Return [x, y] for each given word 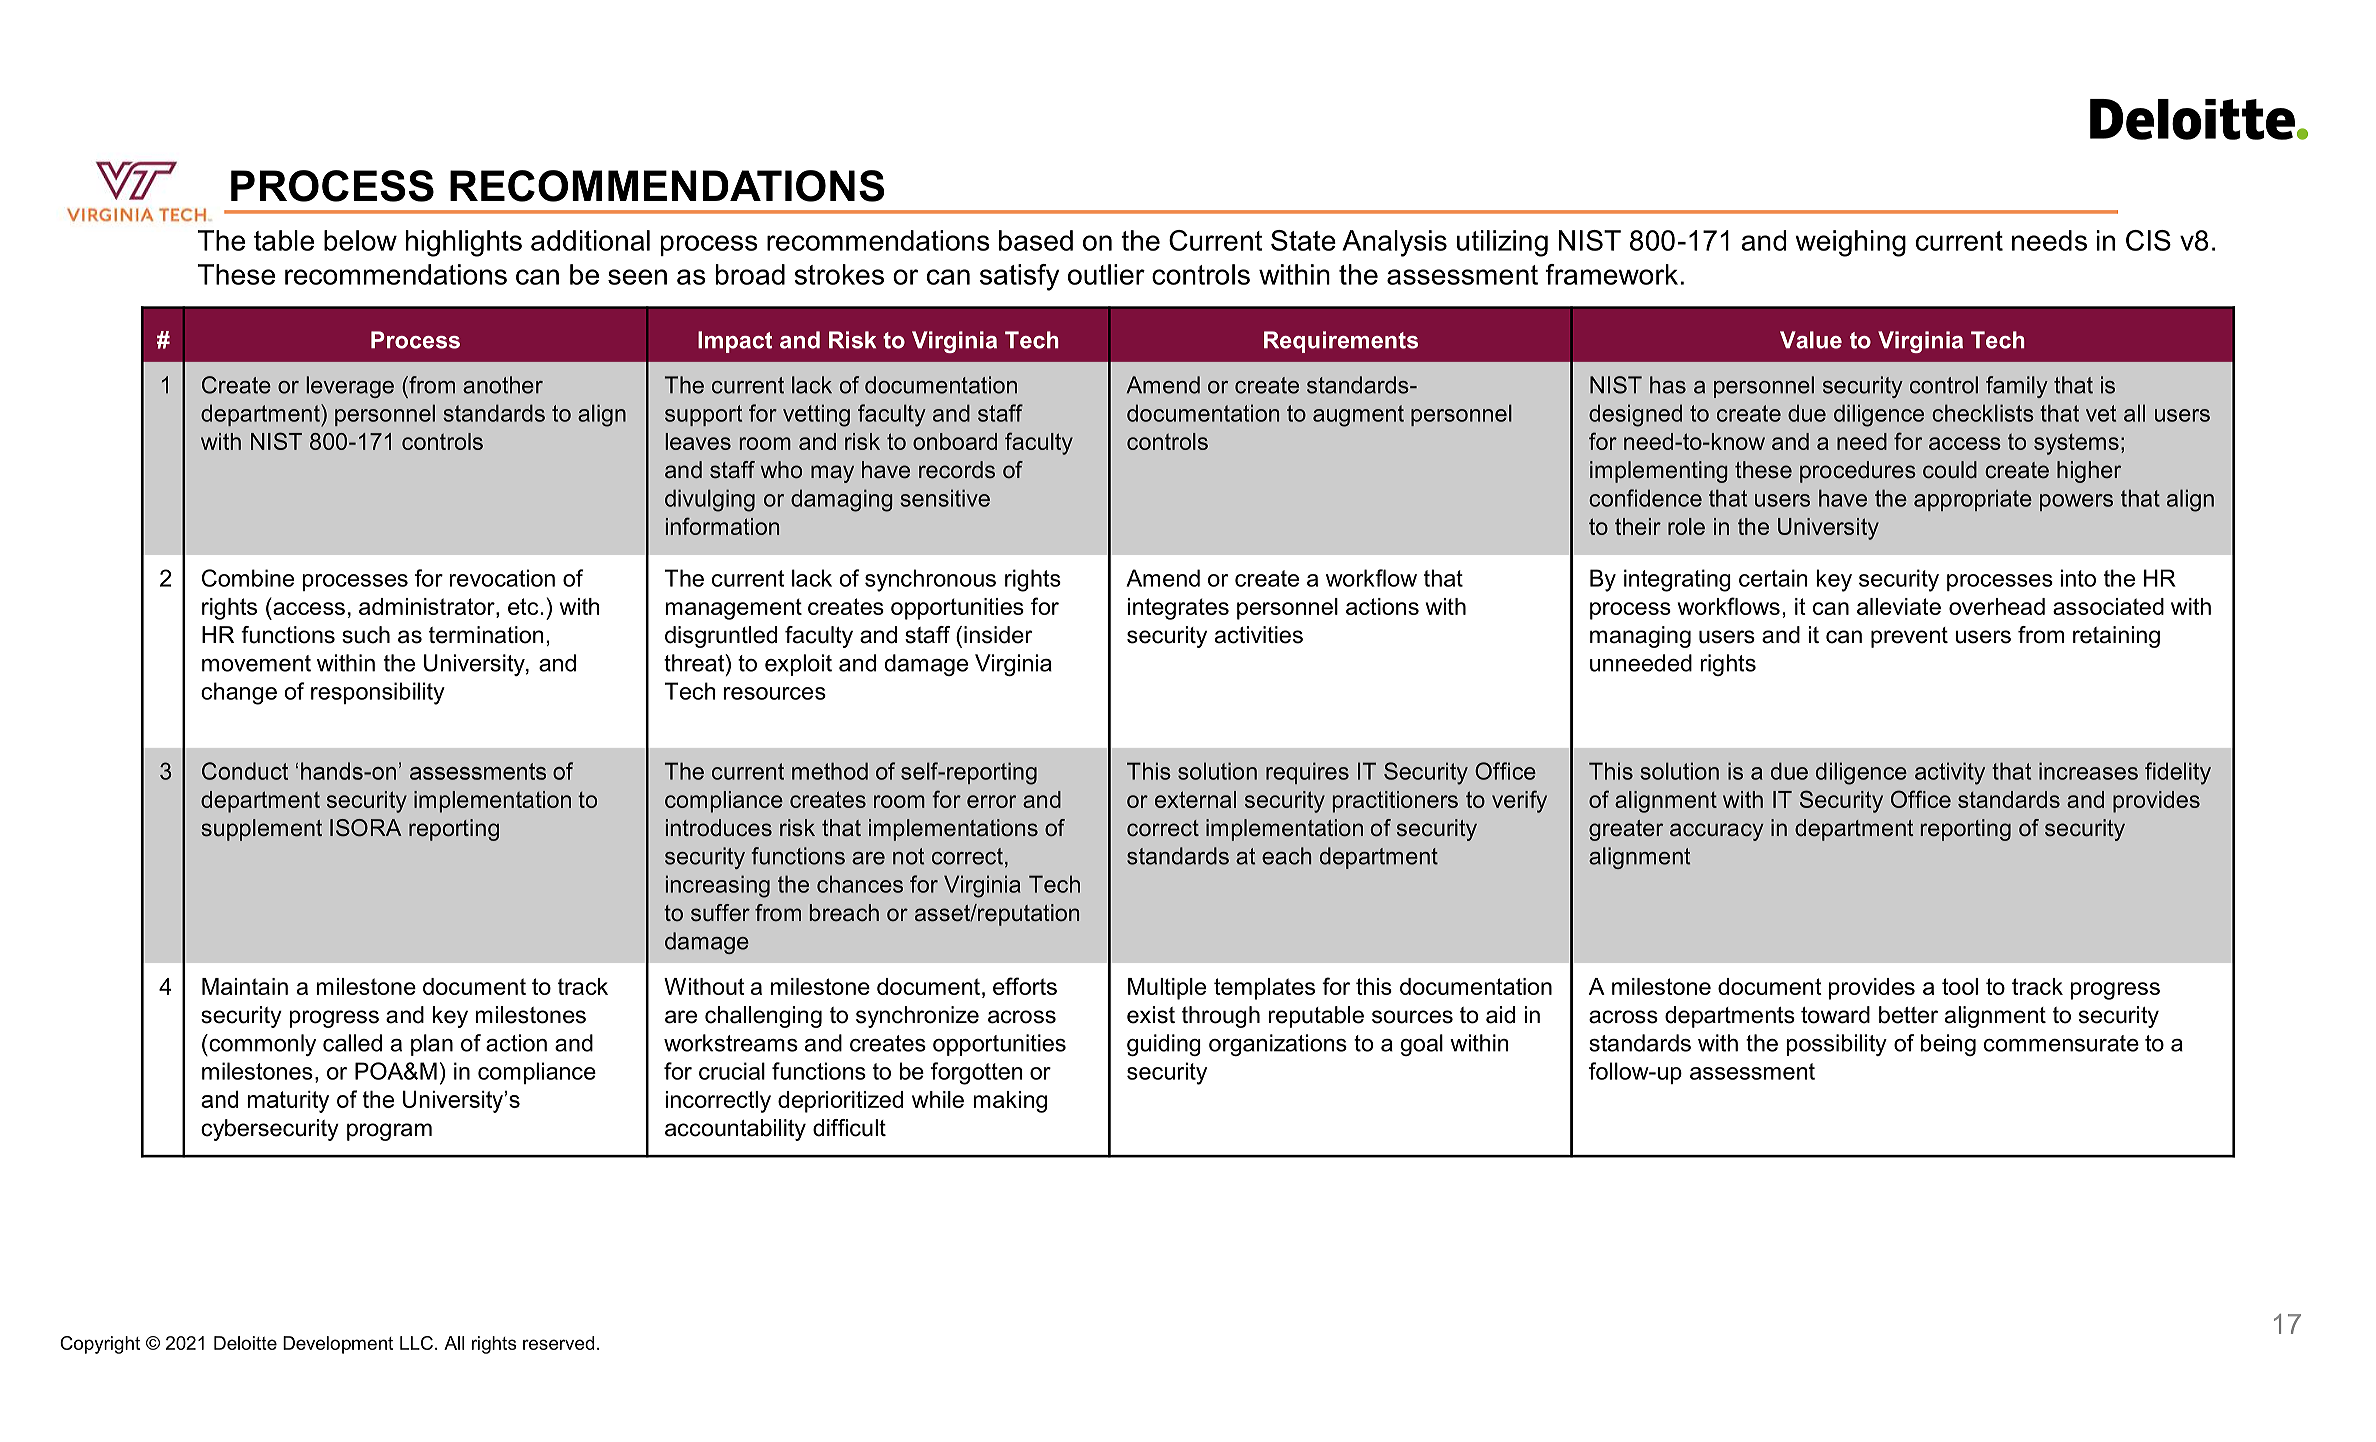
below [360, 240]
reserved [558, 1343]
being [1948, 1045]
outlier [1106, 274]
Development [338, 1345]
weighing [1850, 243]
